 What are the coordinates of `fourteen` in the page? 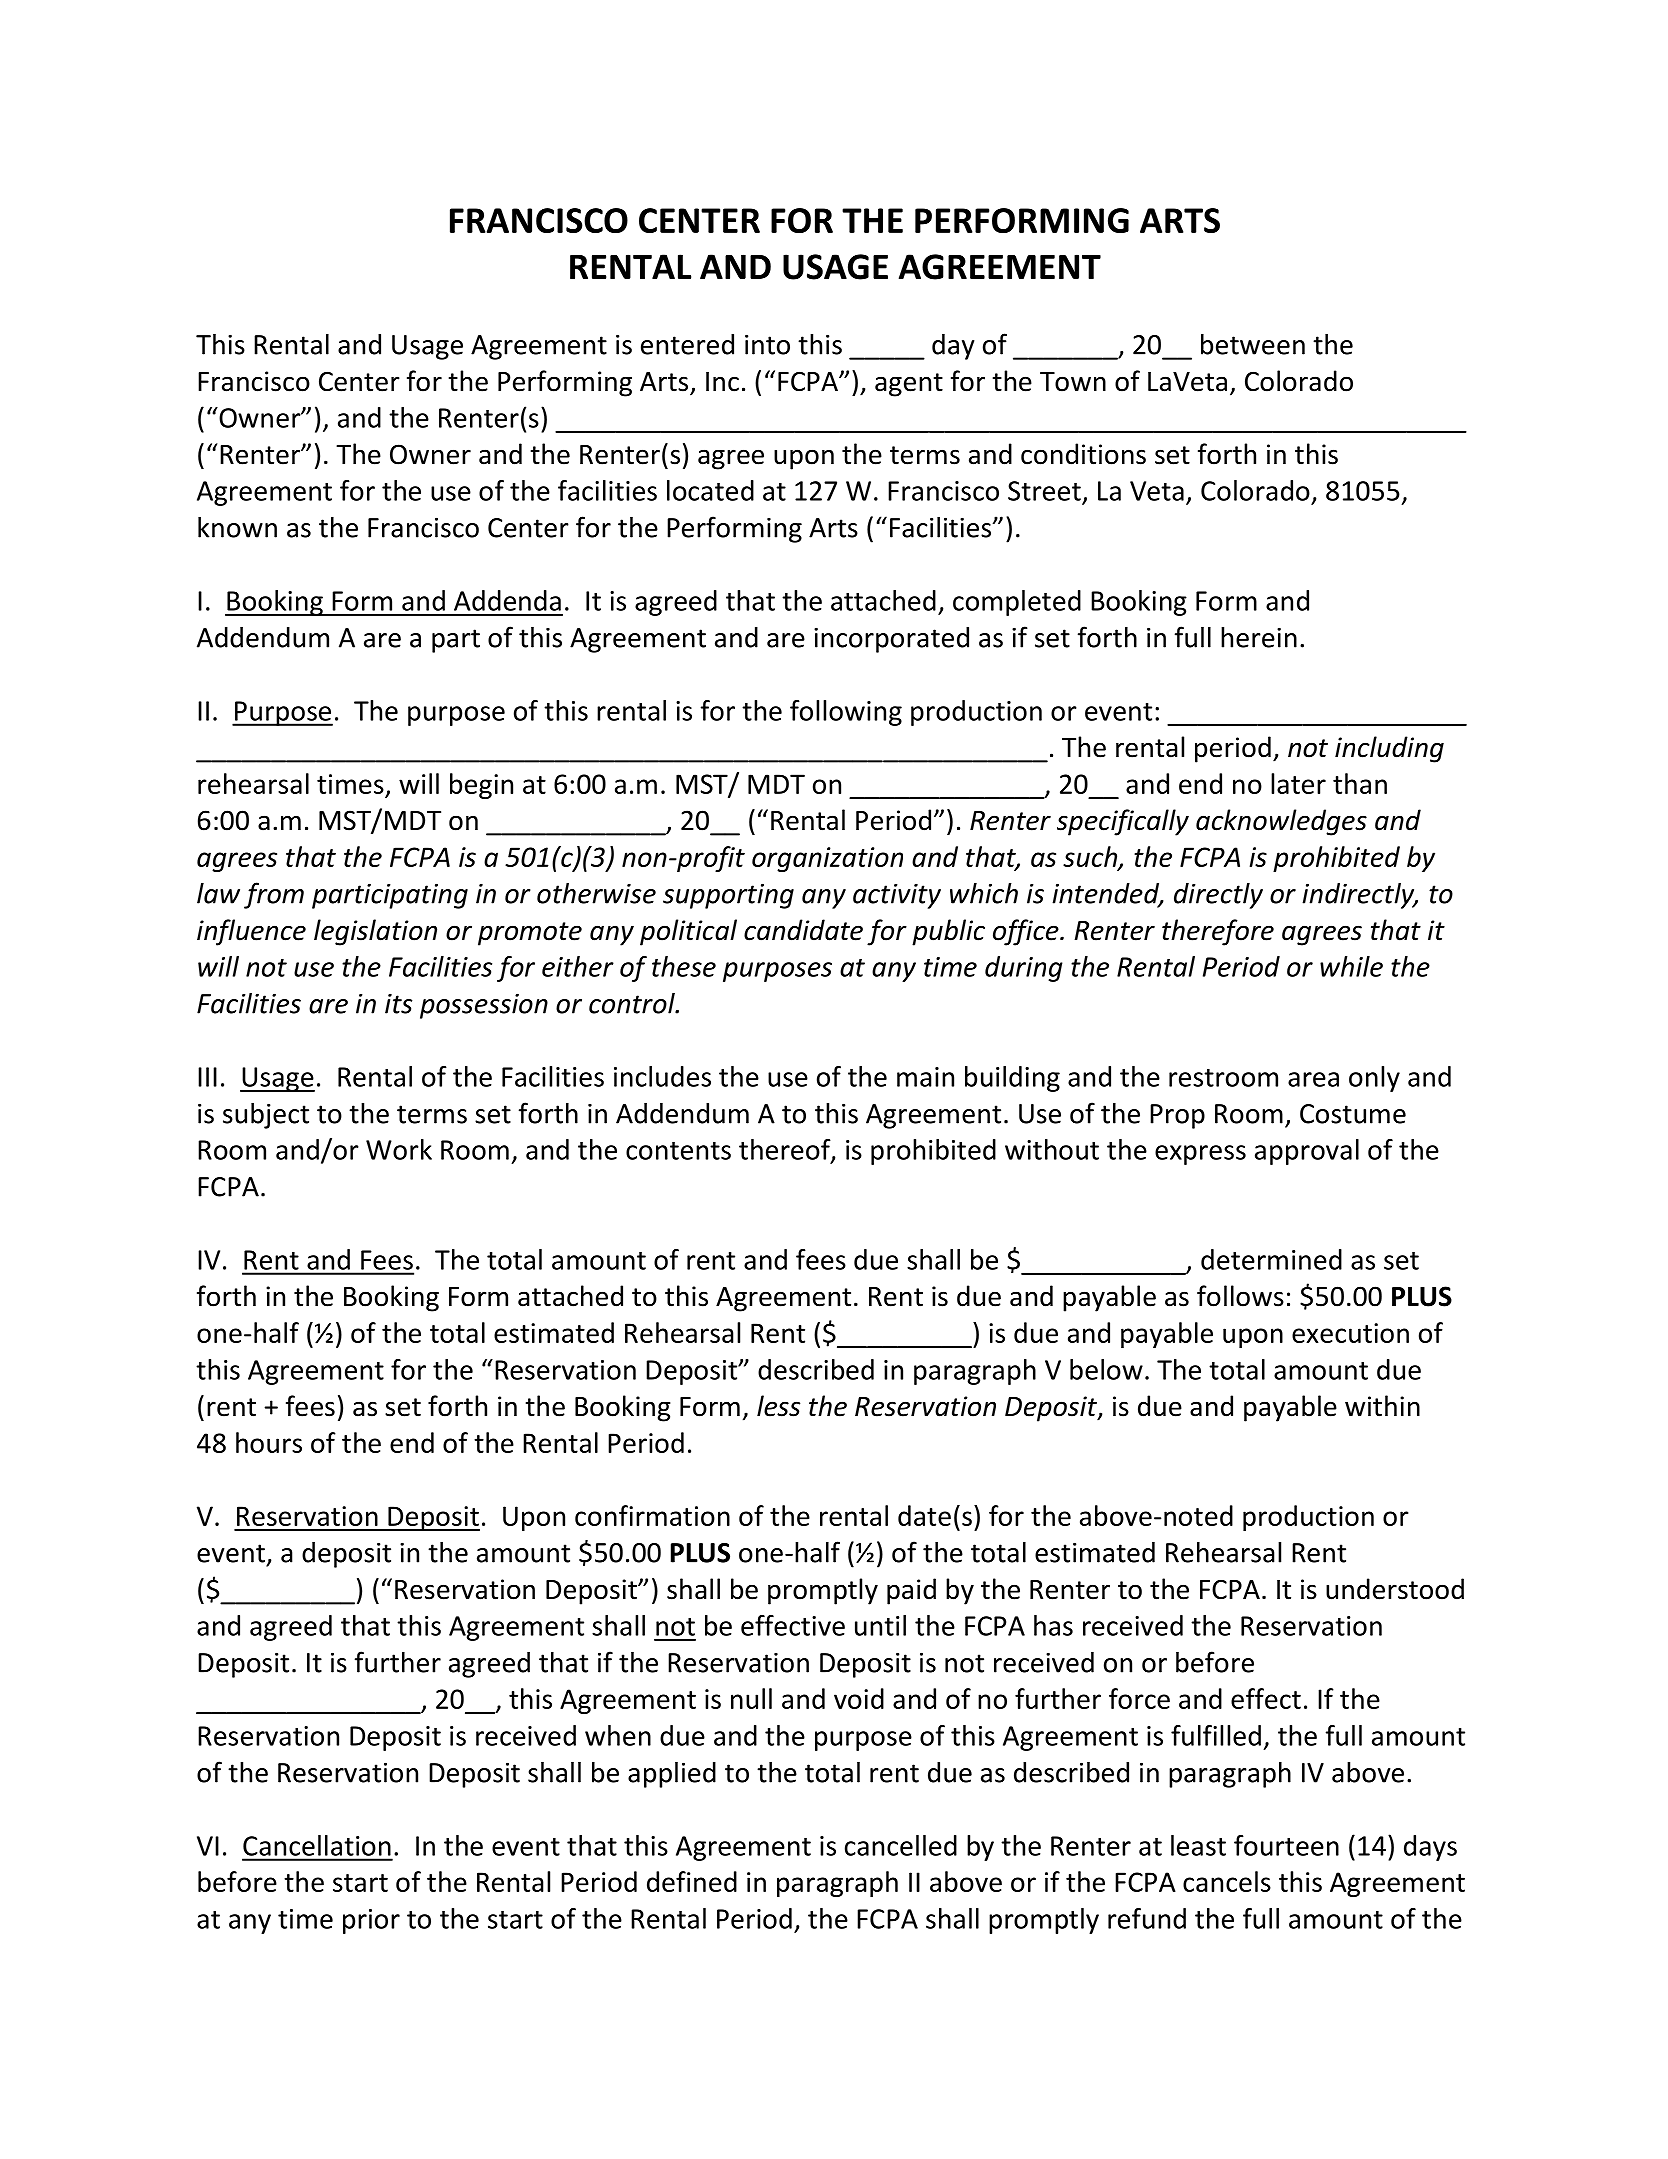 It's located at (1286, 1845).
